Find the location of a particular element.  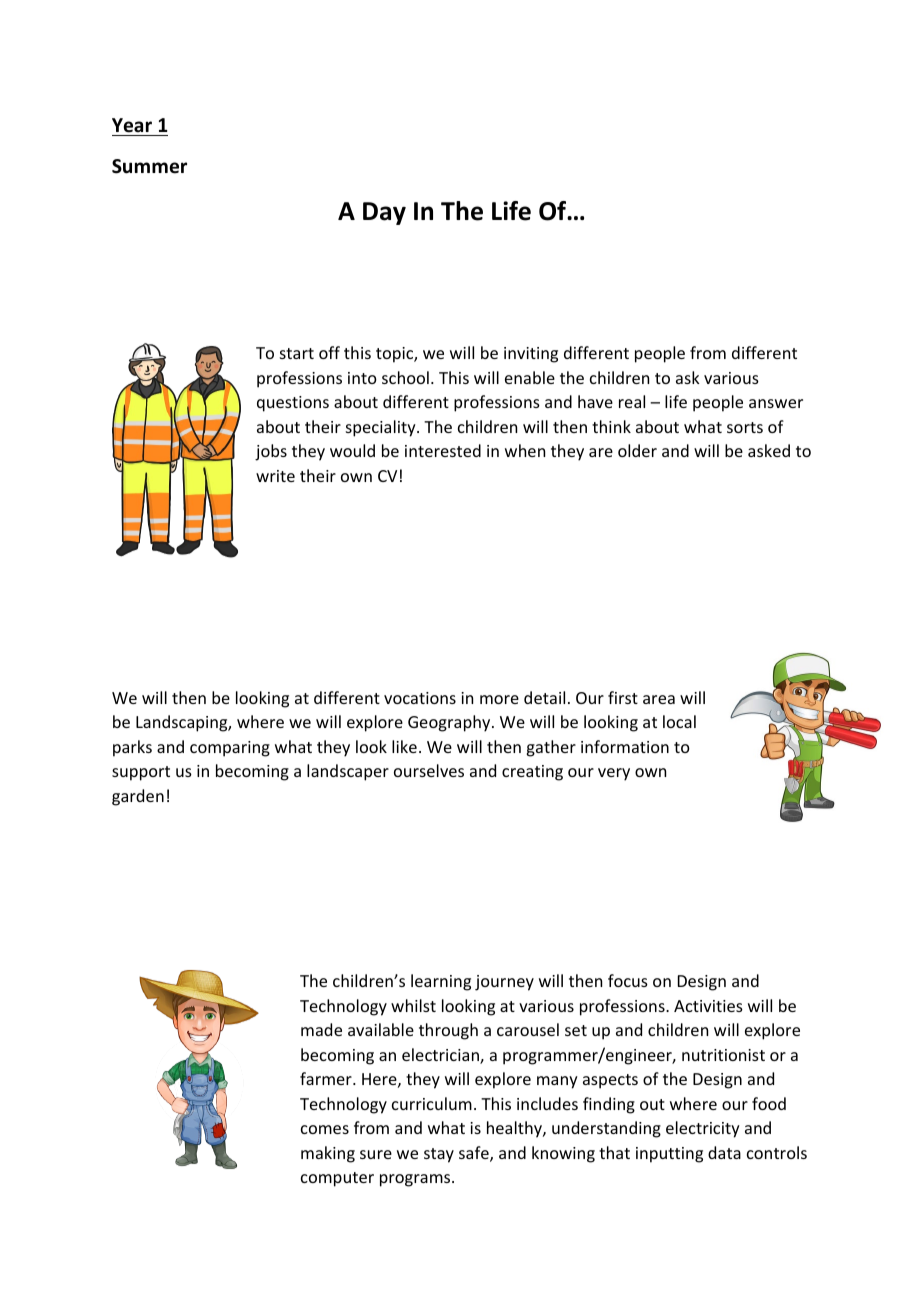

older is located at coordinates (637, 450).
